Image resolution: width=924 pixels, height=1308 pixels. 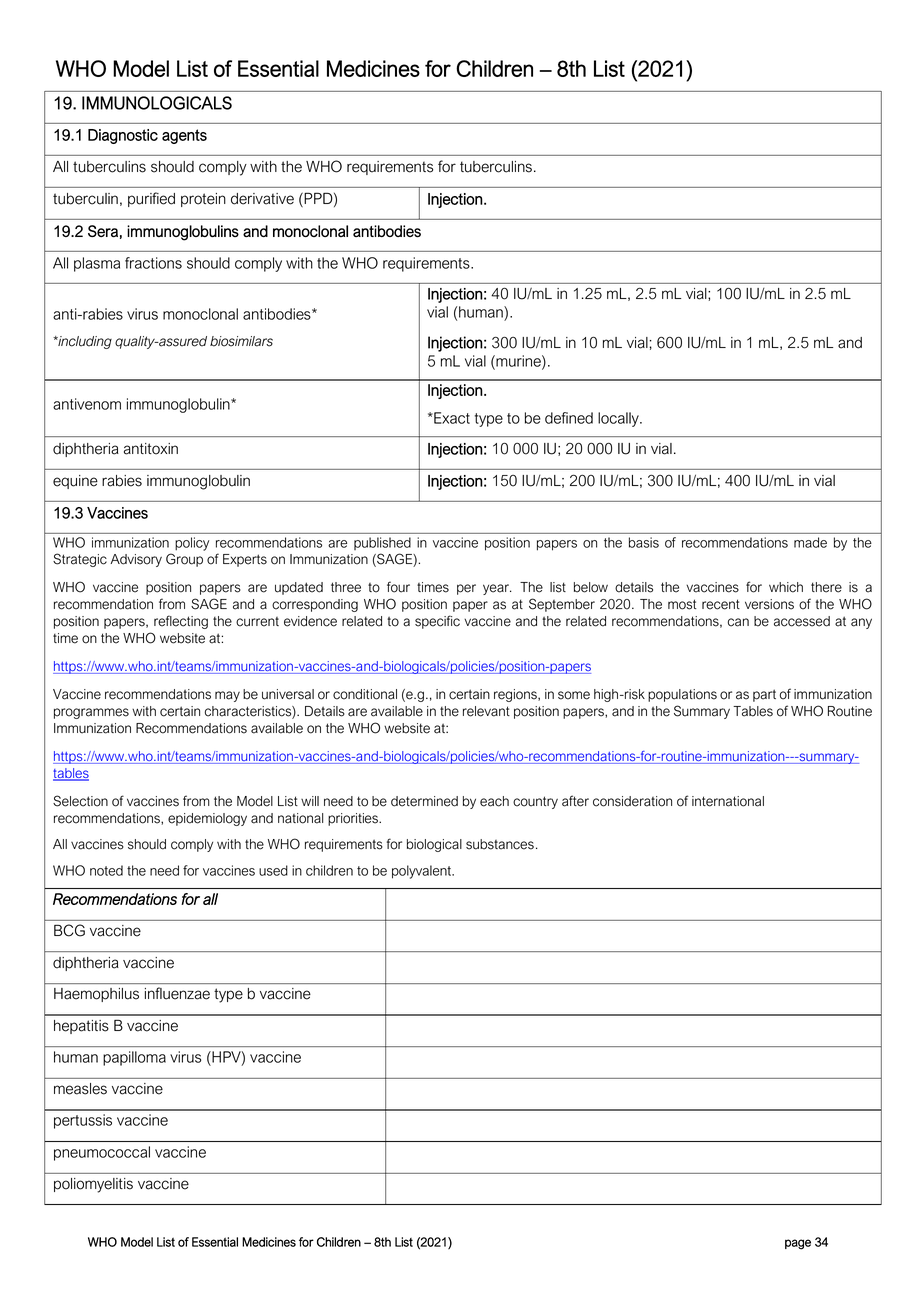 I want to click on locally, so click(x=619, y=419).
